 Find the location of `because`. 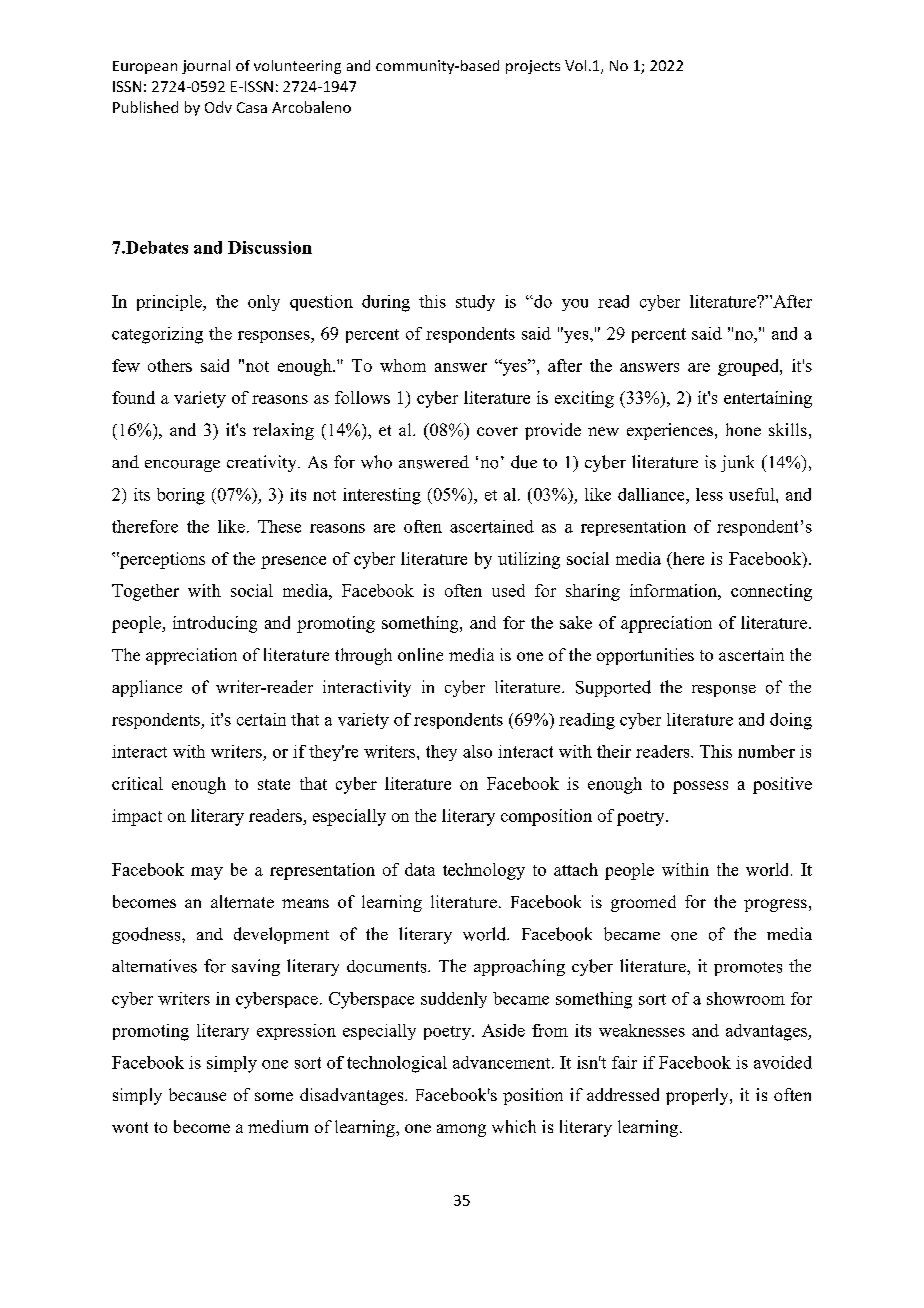

because is located at coordinates (197, 1094).
